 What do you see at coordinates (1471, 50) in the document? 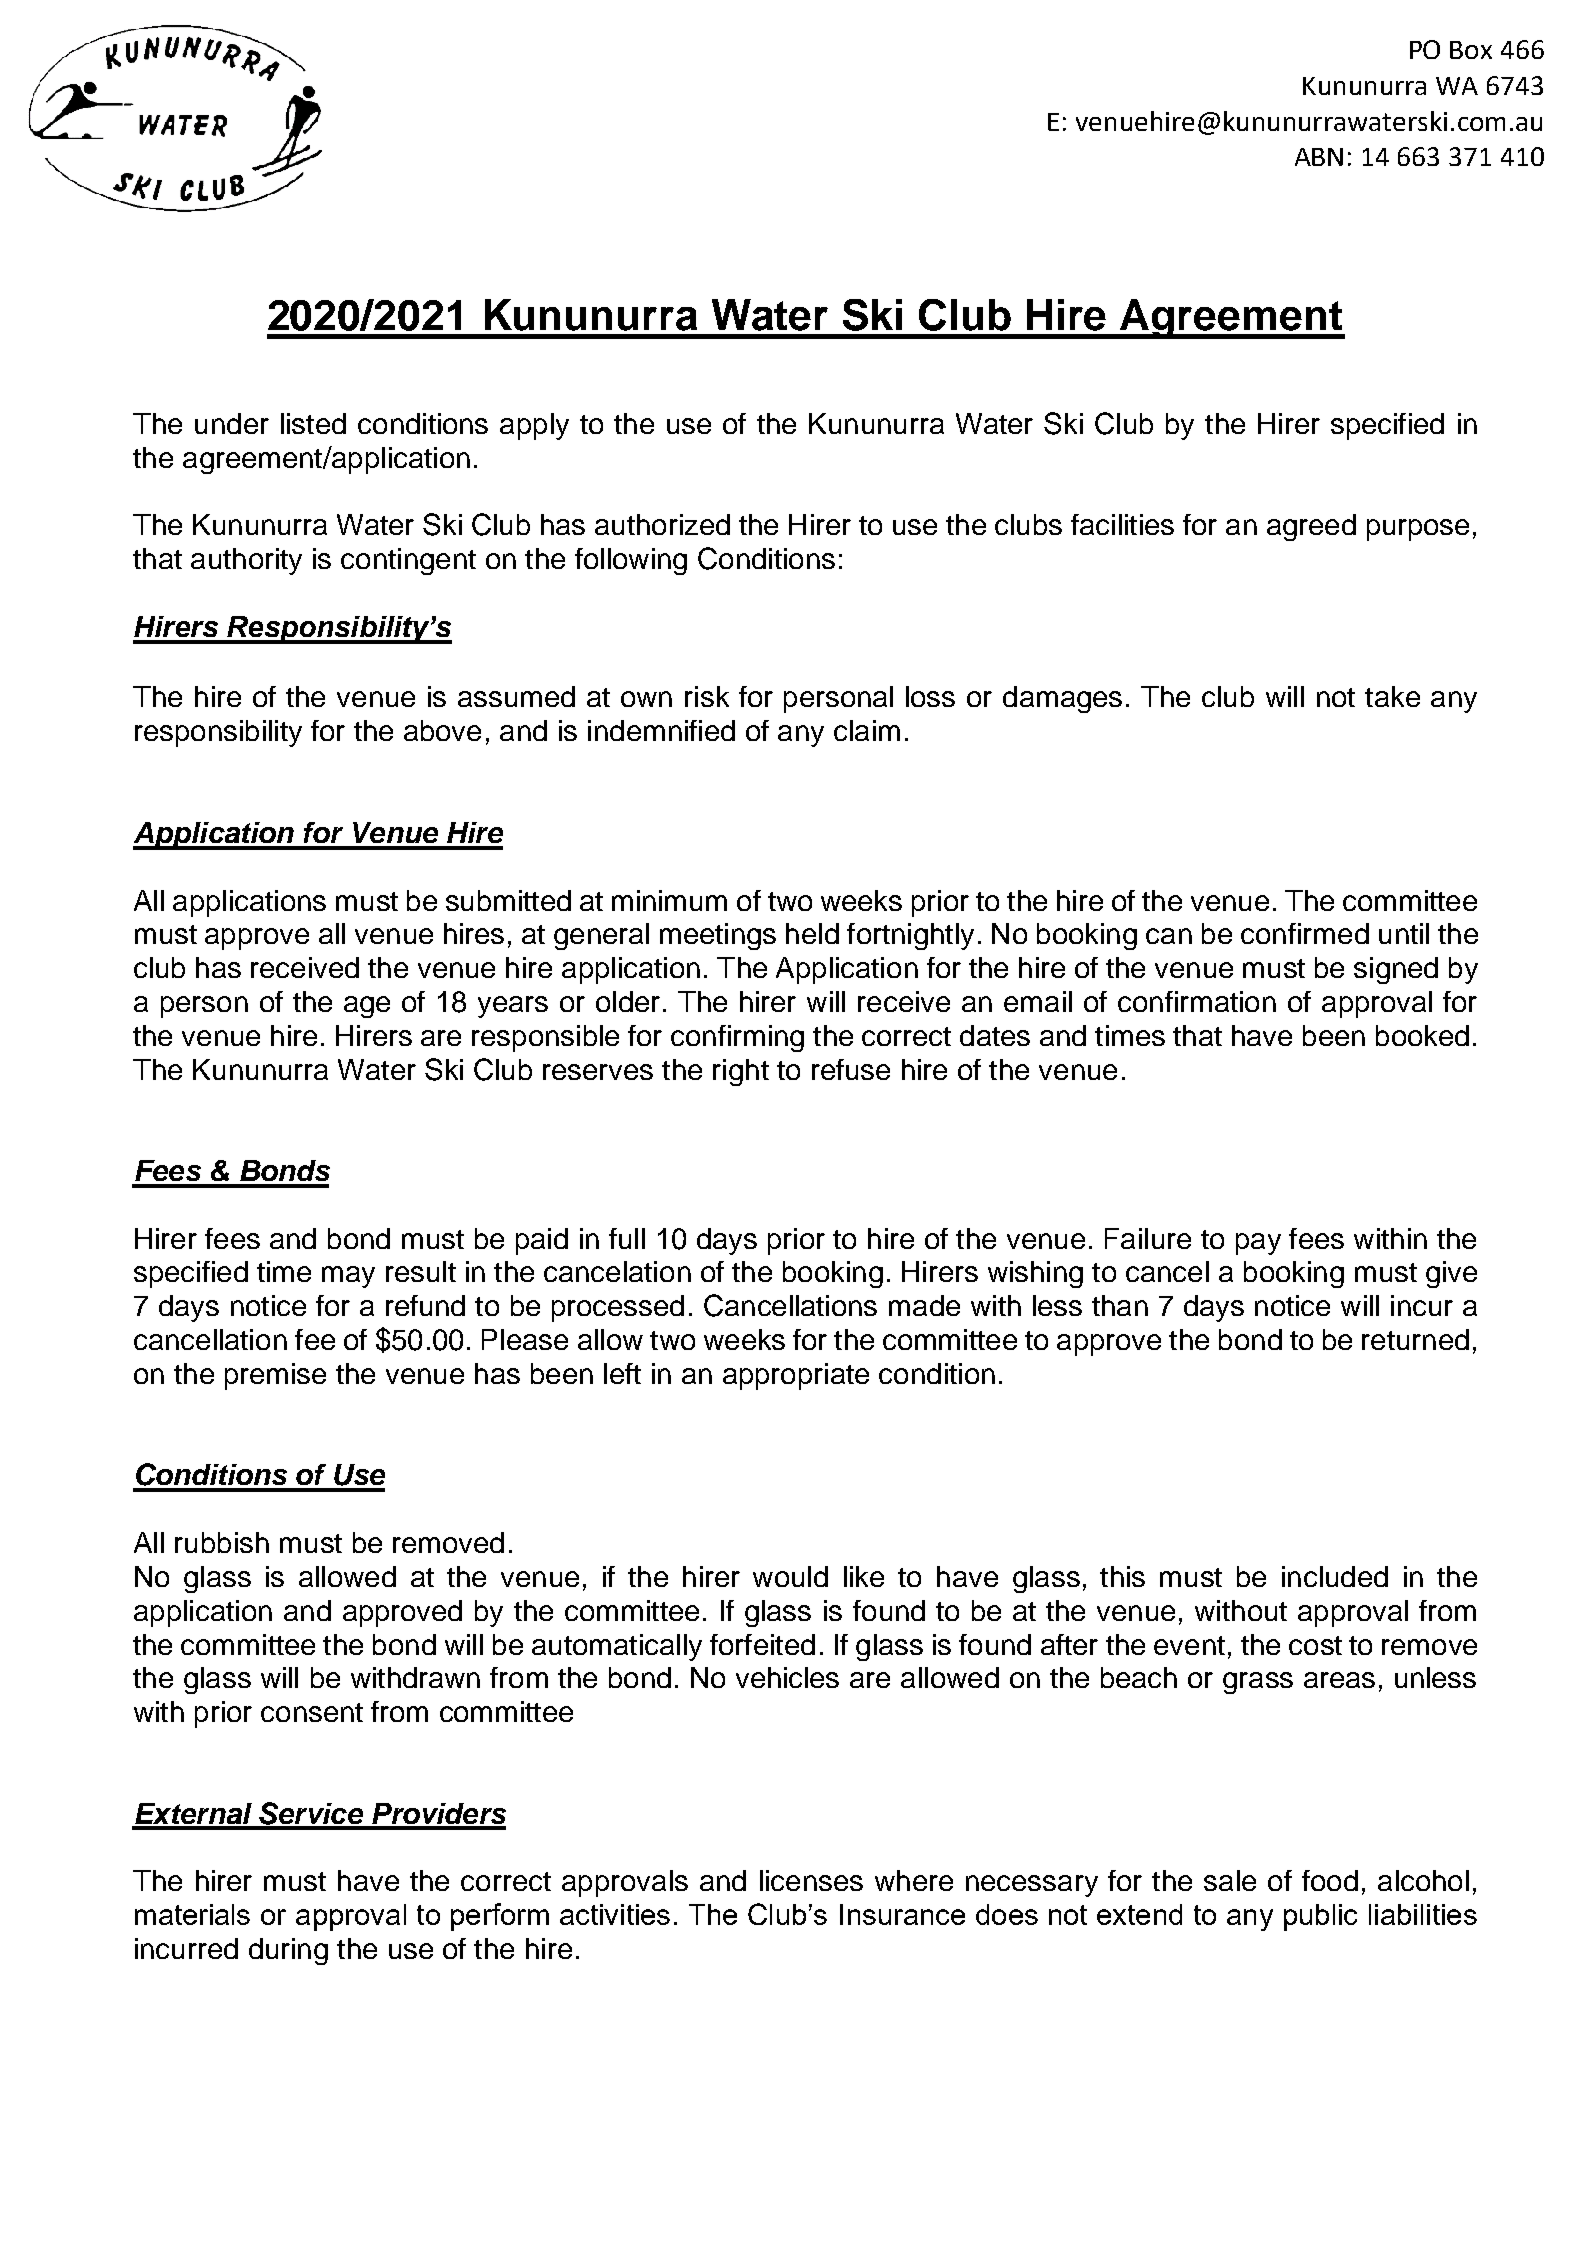
I see `Box` at bounding box center [1471, 50].
